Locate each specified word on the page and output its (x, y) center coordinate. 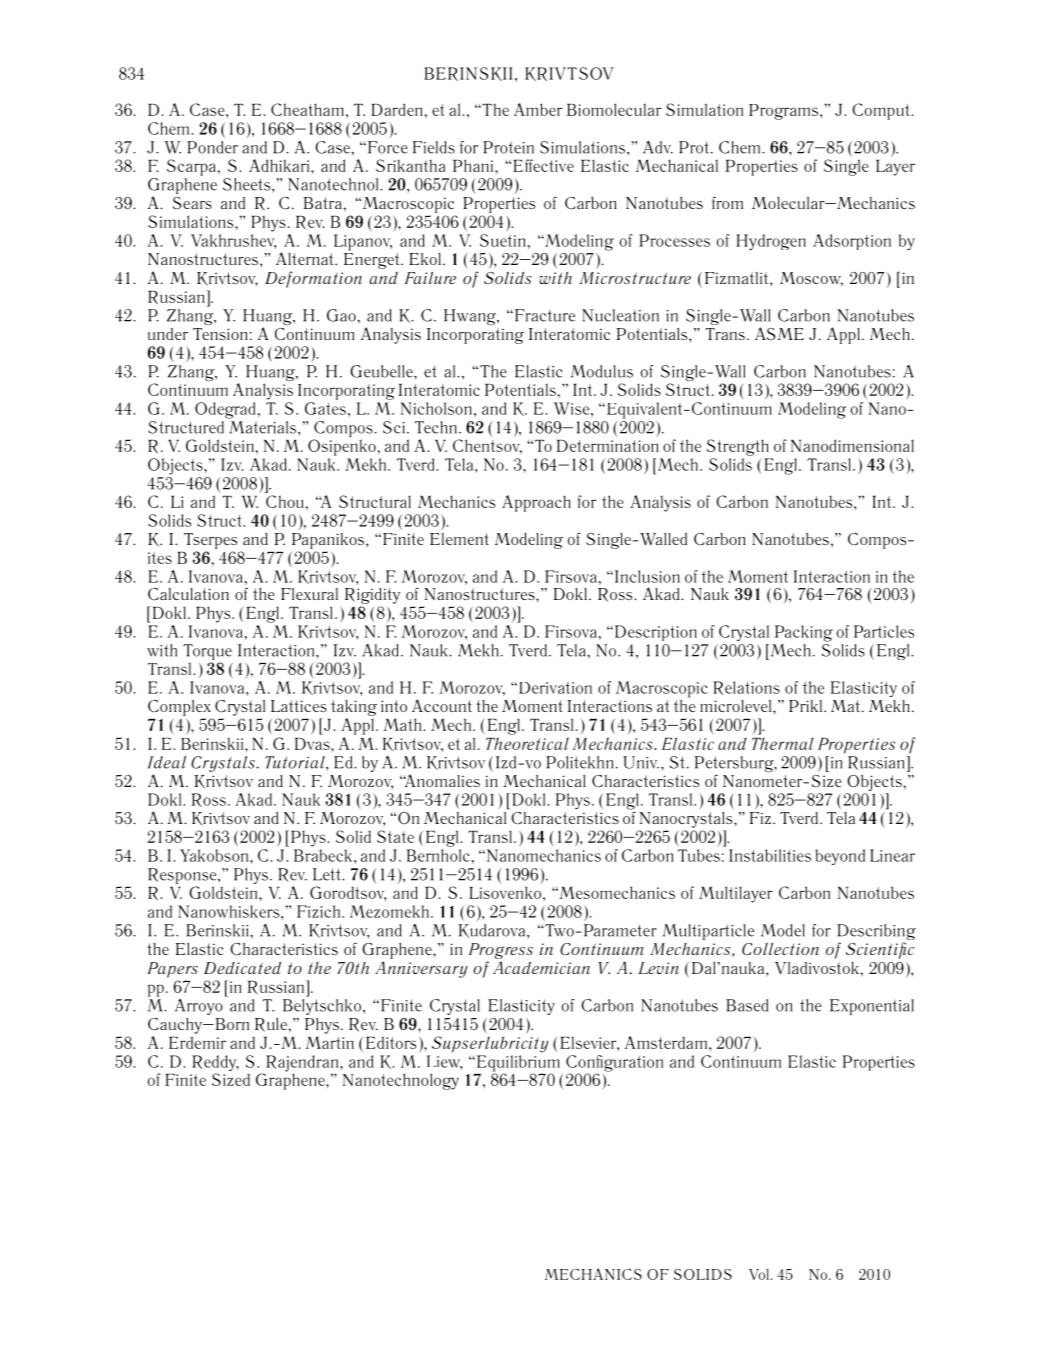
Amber (538, 109)
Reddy (215, 1064)
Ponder (212, 147)
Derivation (555, 688)
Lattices (299, 706)
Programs (785, 112)
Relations (746, 688)
